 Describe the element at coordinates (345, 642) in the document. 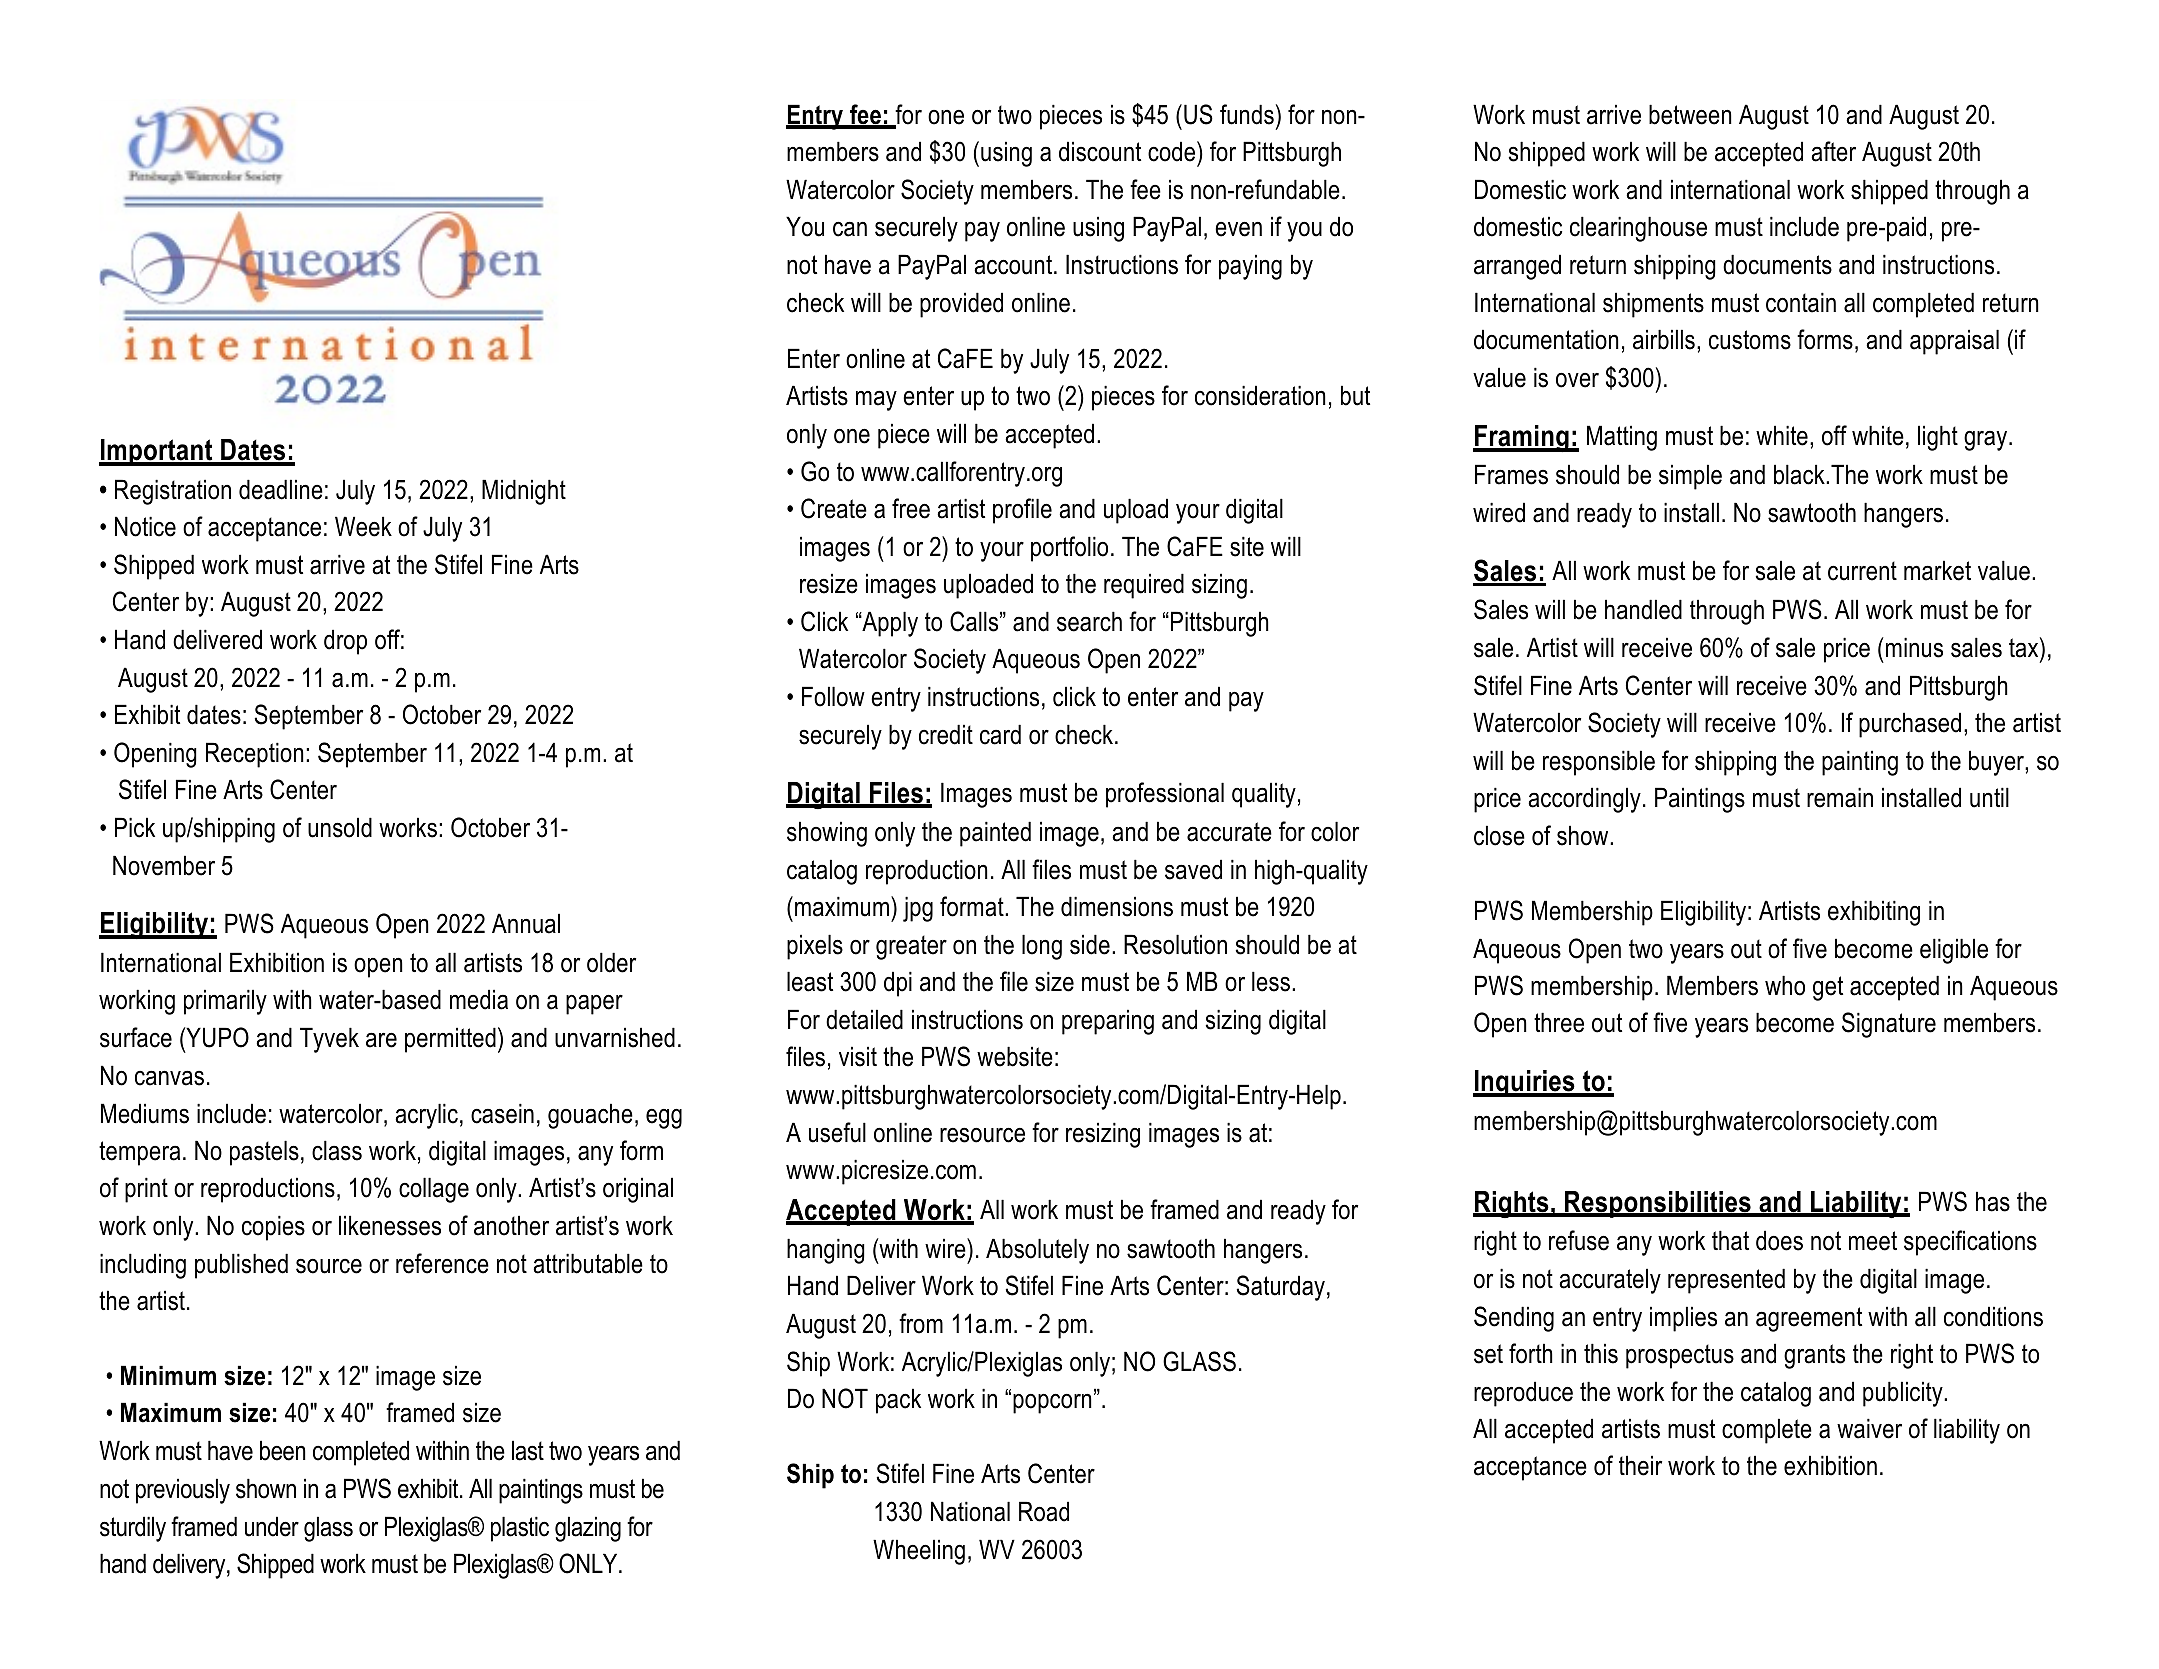

I see `drop` at that location.
